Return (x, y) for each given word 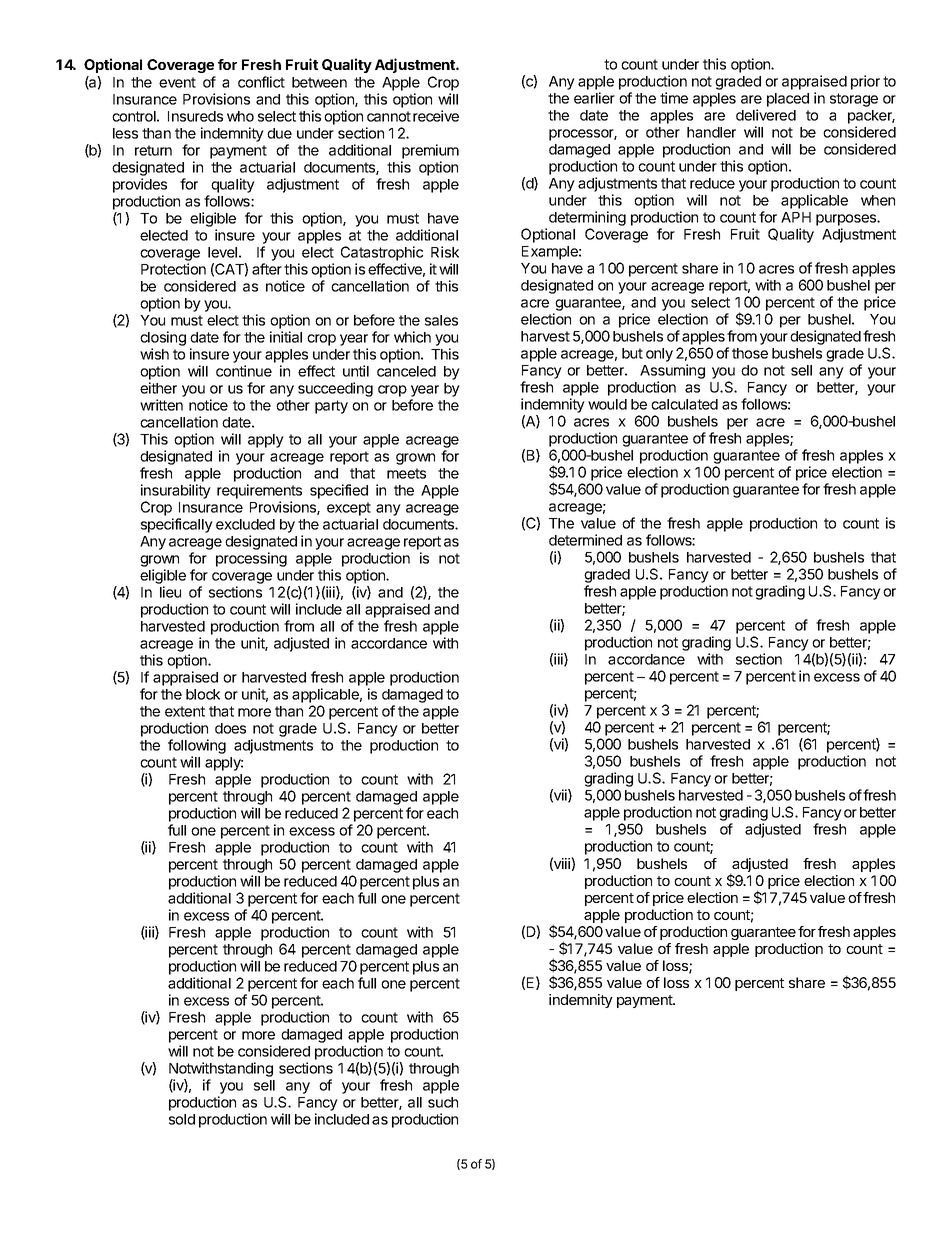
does (230, 728)
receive (436, 116)
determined (585, 540)
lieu (170, 592)
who (240, 116)
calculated (684, 404)
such (443, 1102)
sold (182, 1119)
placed (788, 100)
